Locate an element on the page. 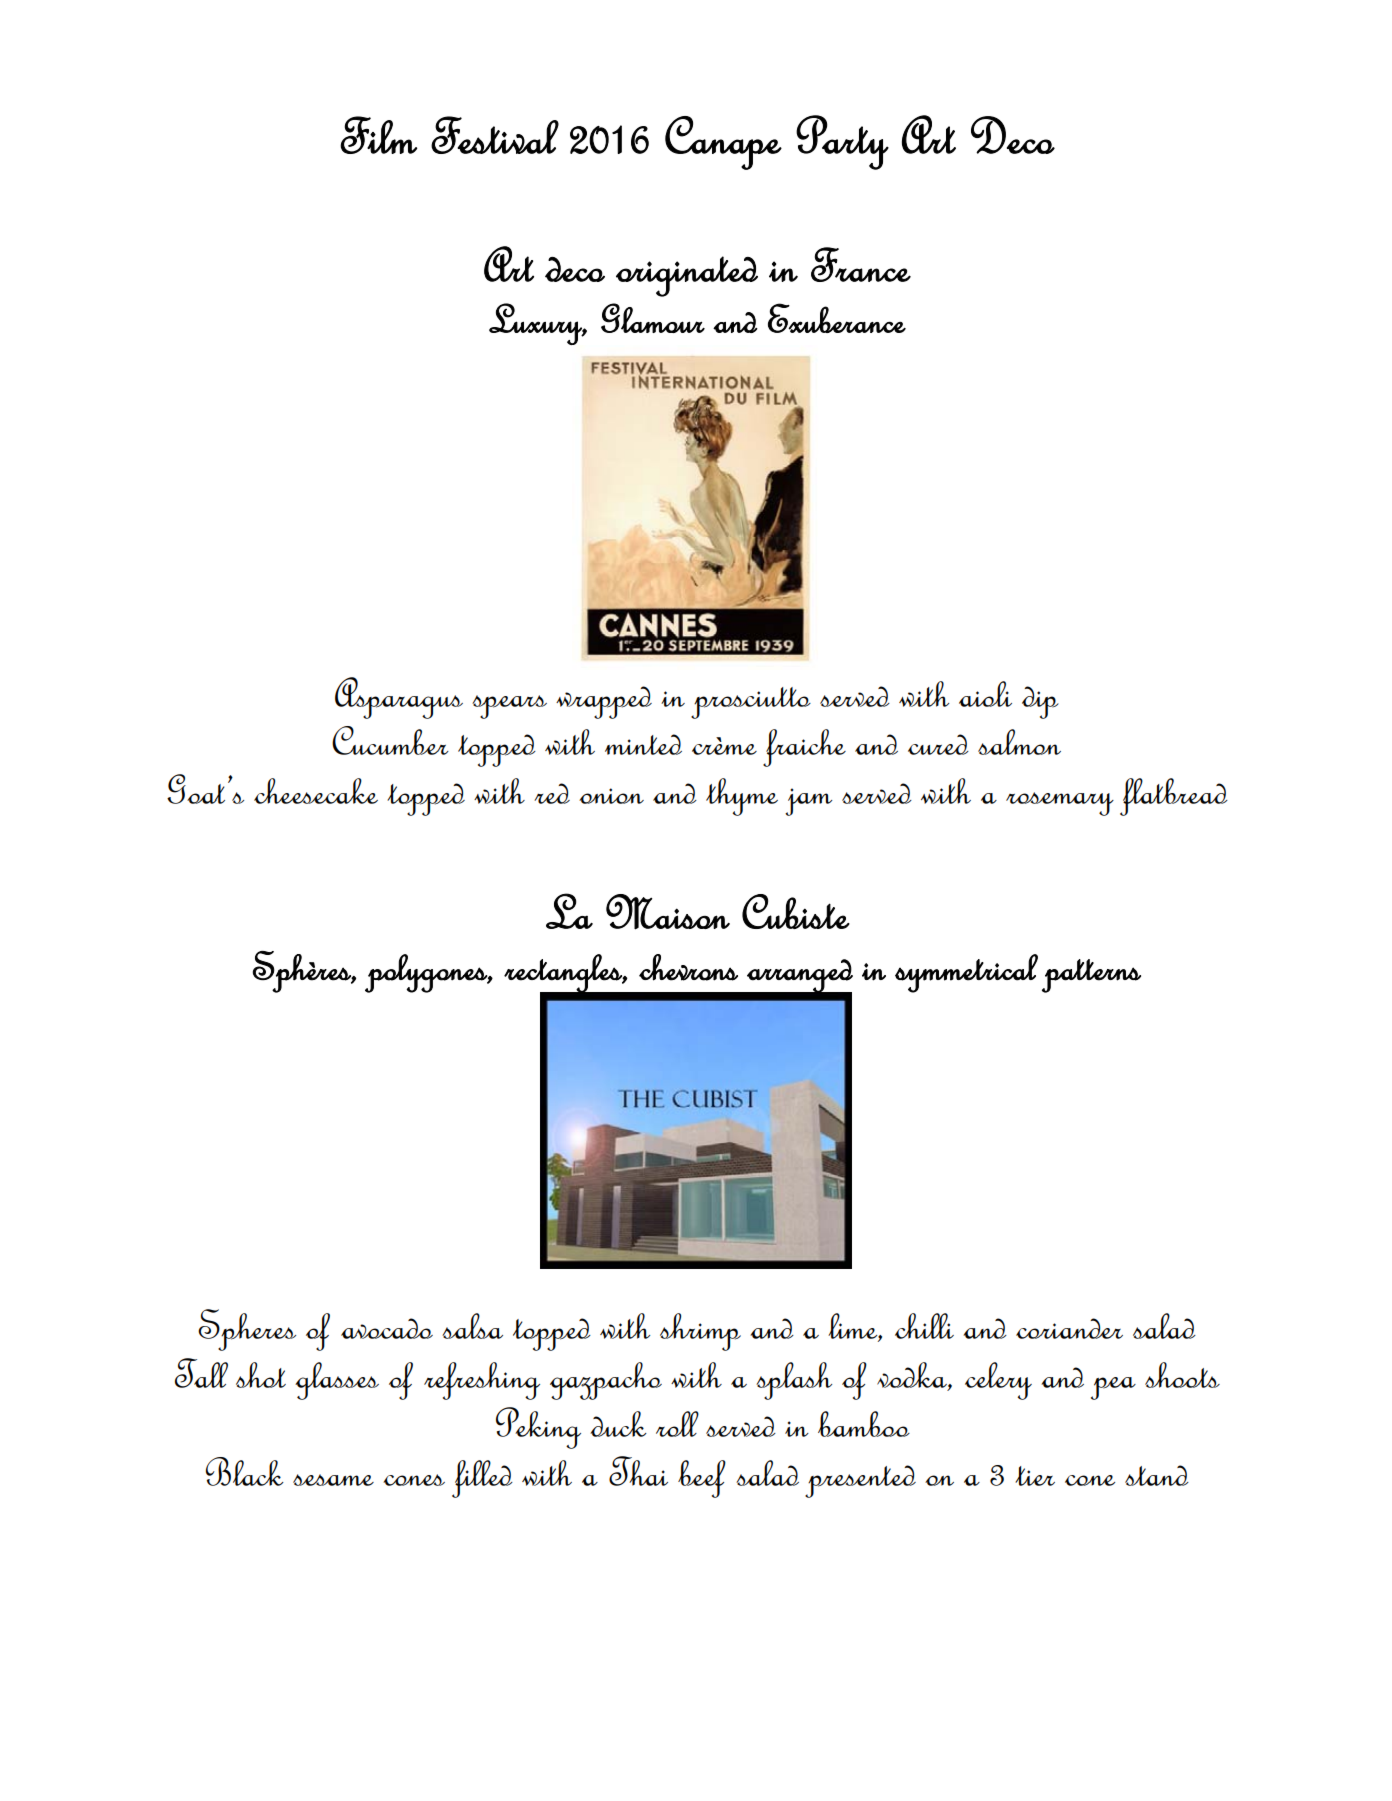 This page has width=1392, height=1801. Film is located at coordinates (378, 135).
